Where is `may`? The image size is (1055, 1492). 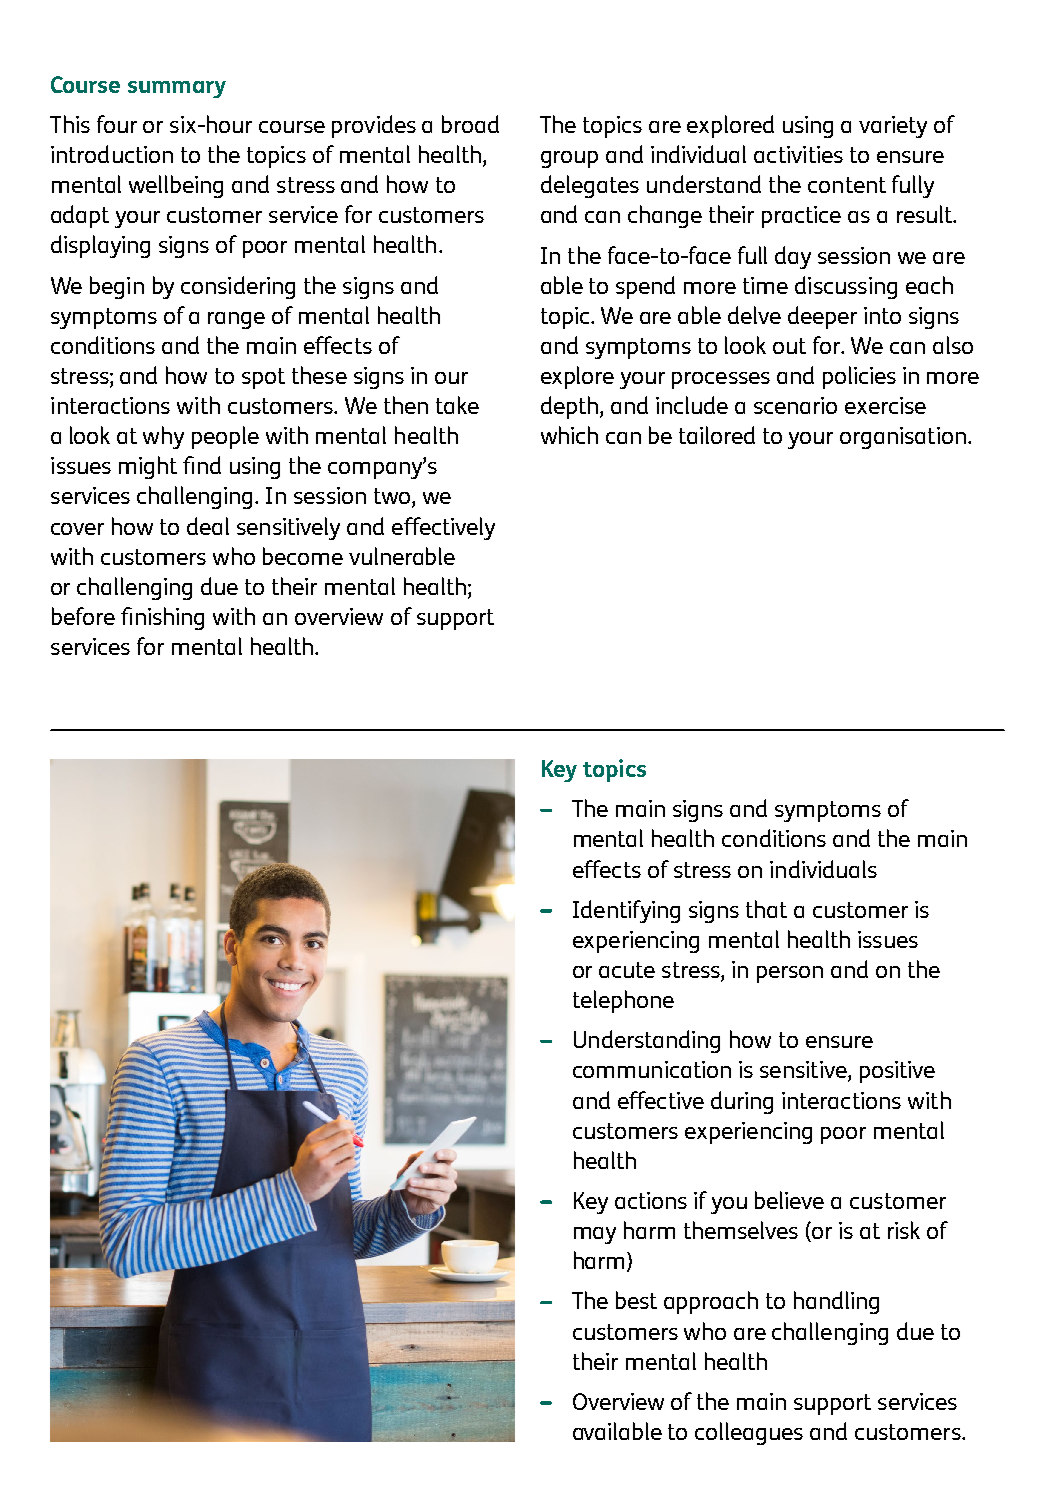 may is located at coordinates (595, 1235).
